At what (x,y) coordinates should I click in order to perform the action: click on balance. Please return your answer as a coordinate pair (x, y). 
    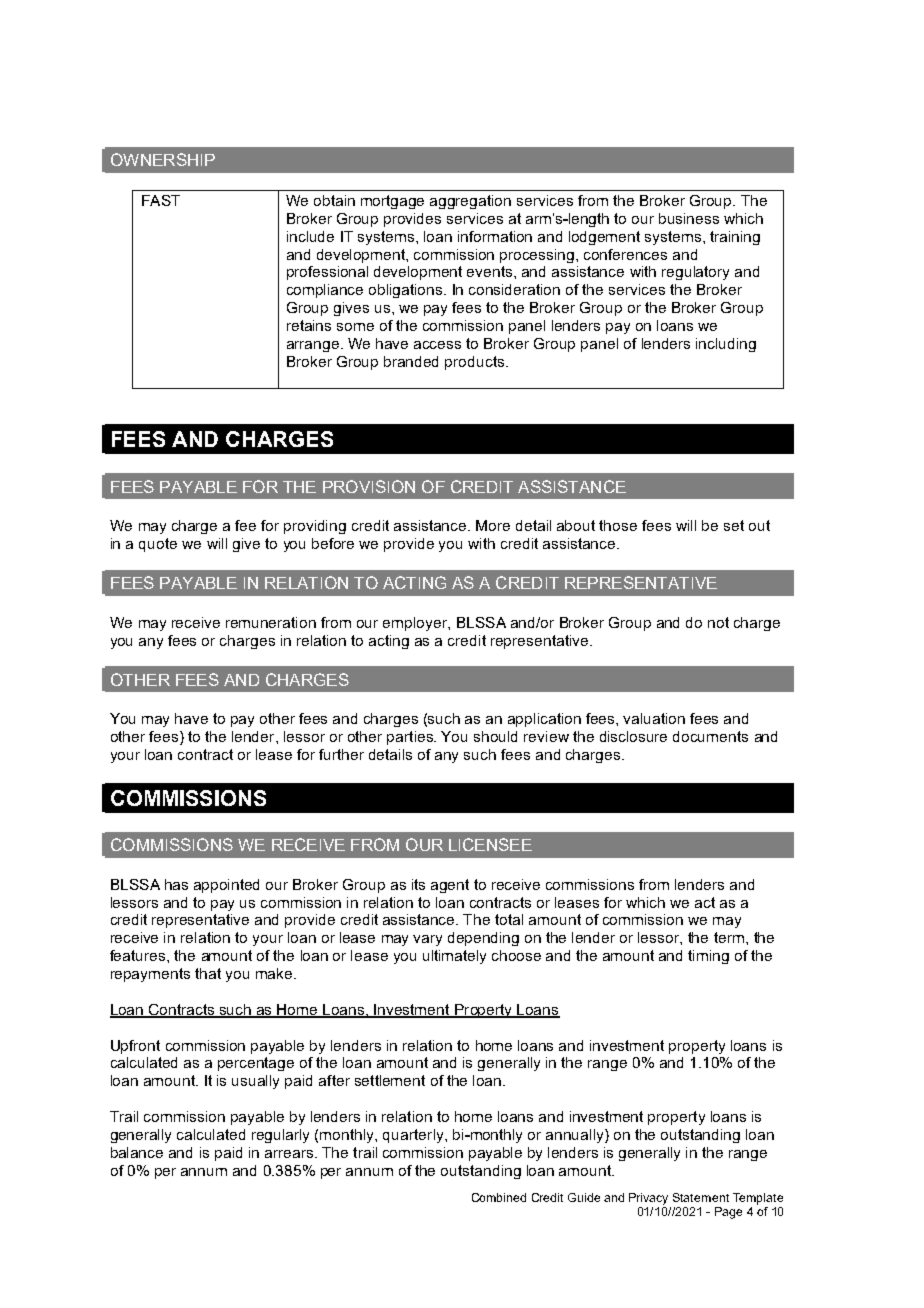
    Looking at the image, I should click on (137, 1152).
